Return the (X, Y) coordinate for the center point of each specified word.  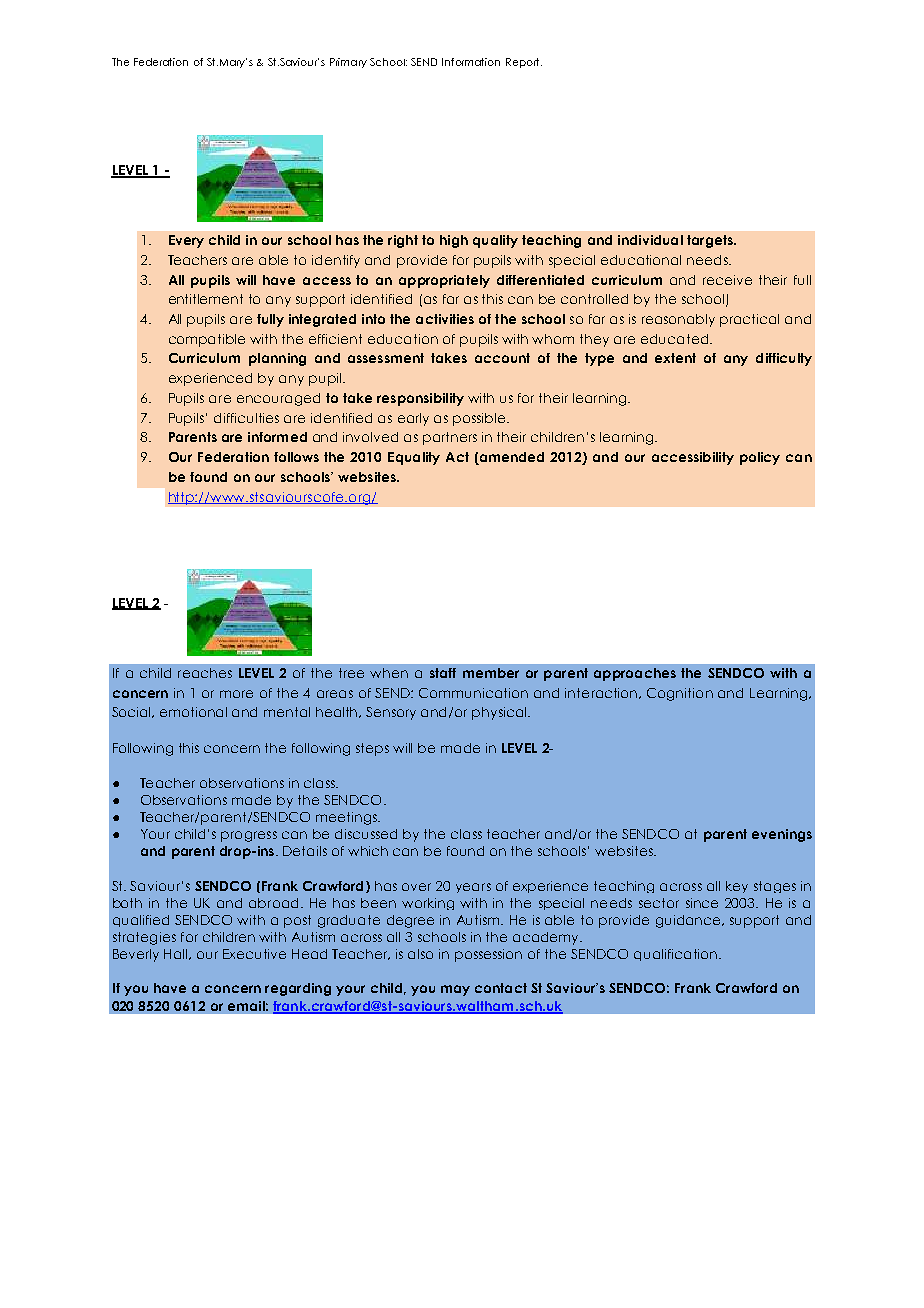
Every (186, 241)
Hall (177, 954)
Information (471, 62)
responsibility (420, 399)
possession (488, 955)
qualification (675, 955)
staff (443, 673)
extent (675, 358)
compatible (207, 340)
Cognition (680, 694)
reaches (205, 673)
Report (524, 63)
